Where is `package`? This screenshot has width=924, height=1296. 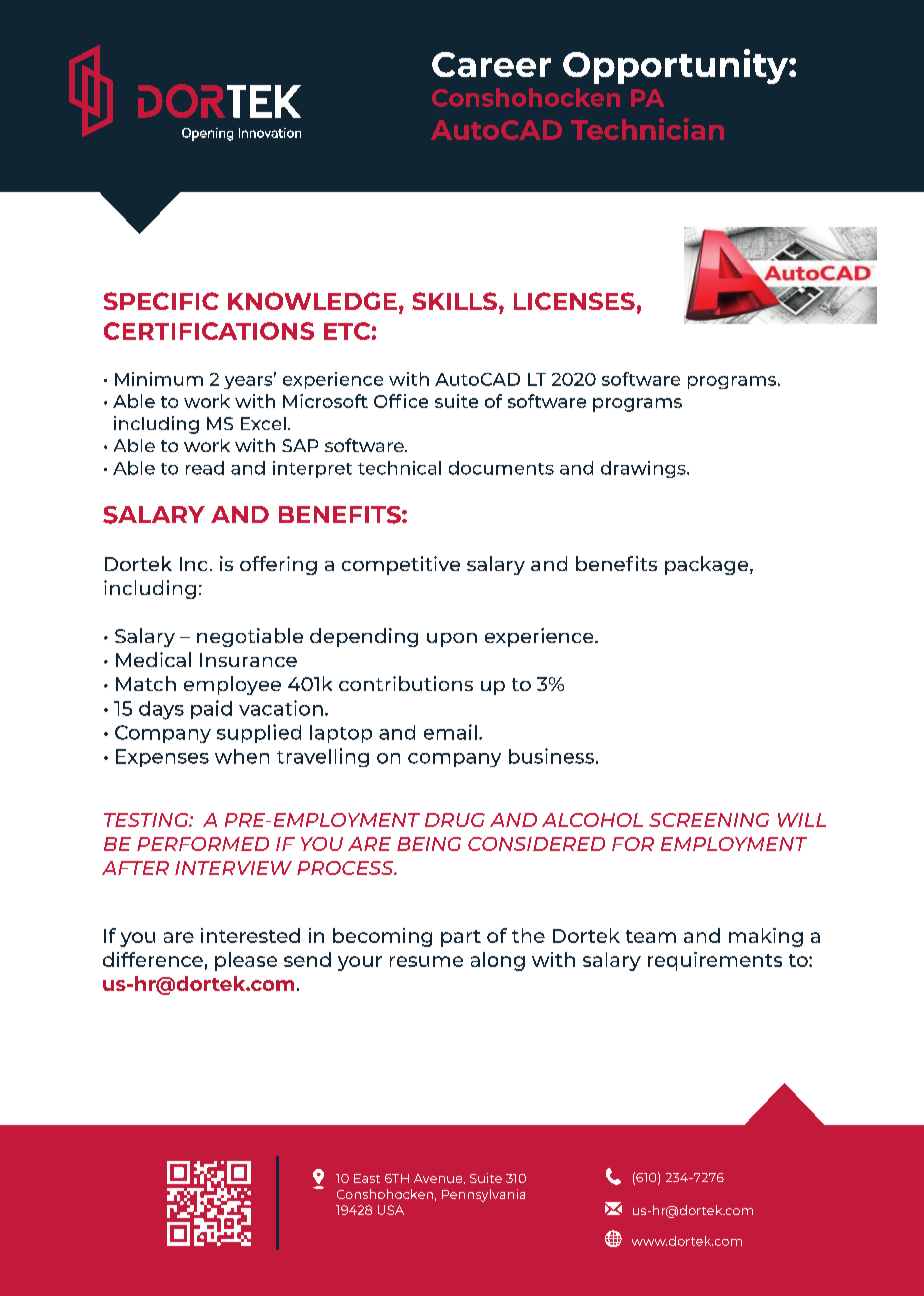
package is located at coordinates (708, 565).
